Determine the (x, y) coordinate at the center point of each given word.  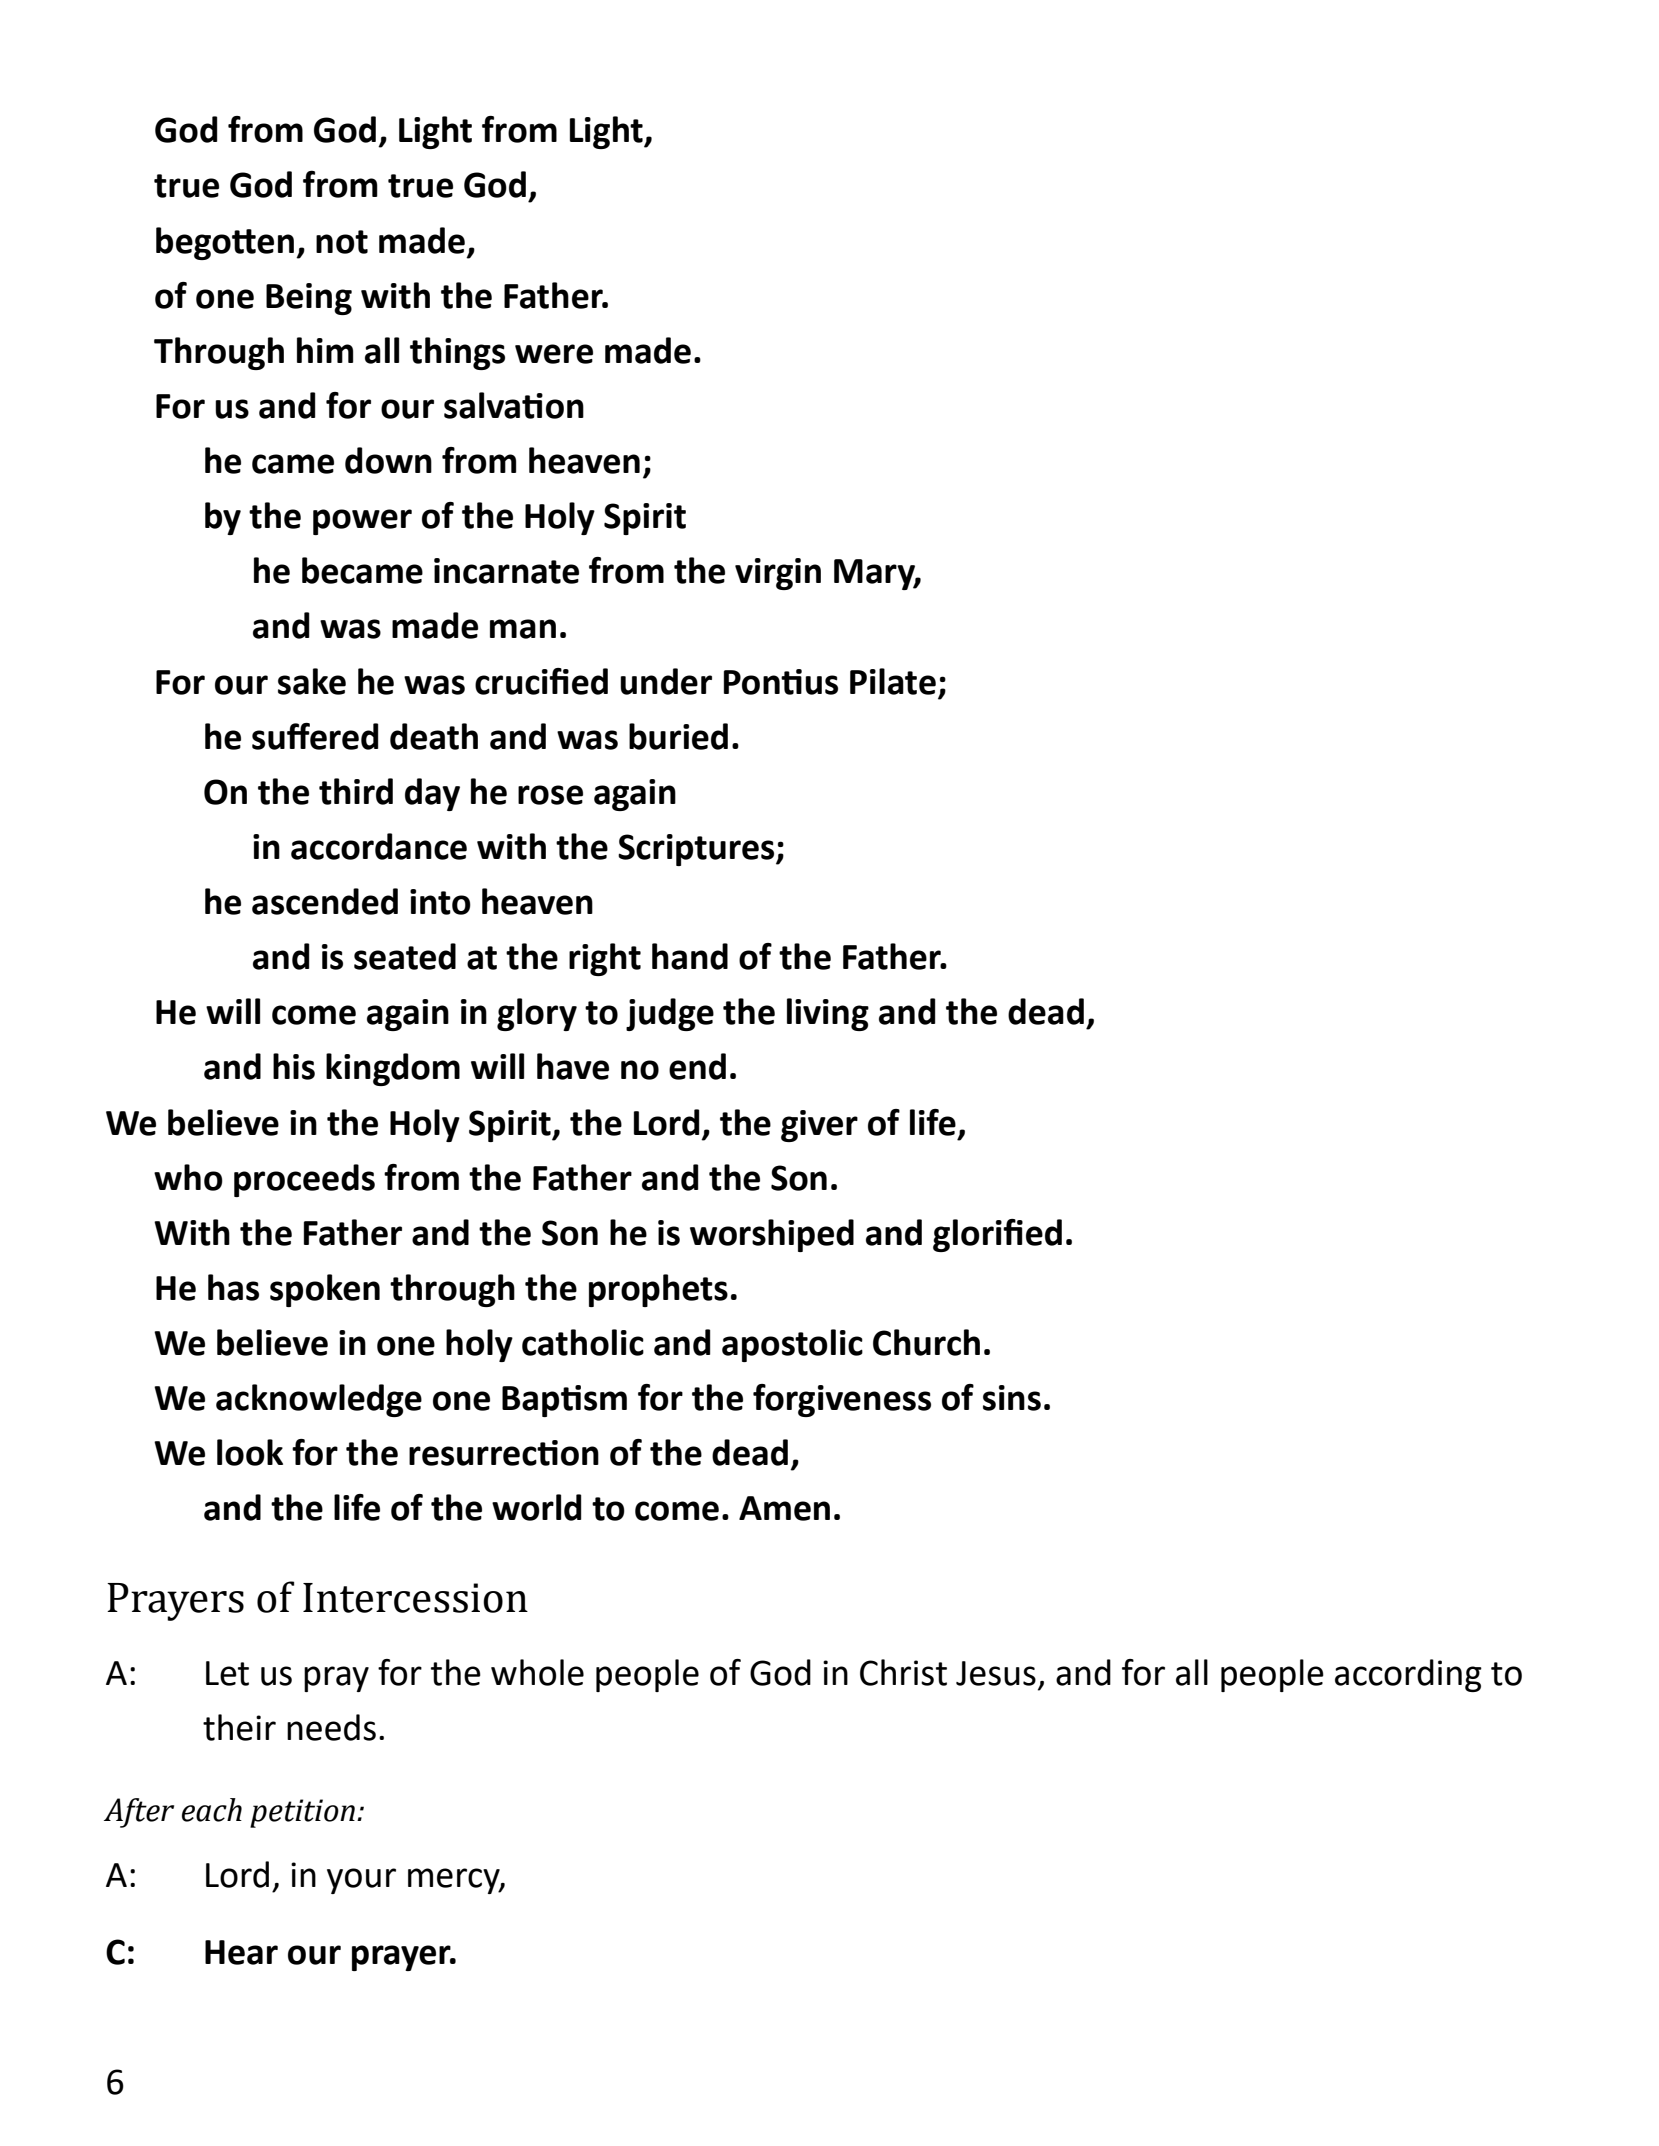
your (361, 1881)
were (554, 354)
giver (819, 1126)
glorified (997, 1235)
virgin (778, 574)
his (294, 1066)
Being (309, 299)
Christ (903, 1672)
